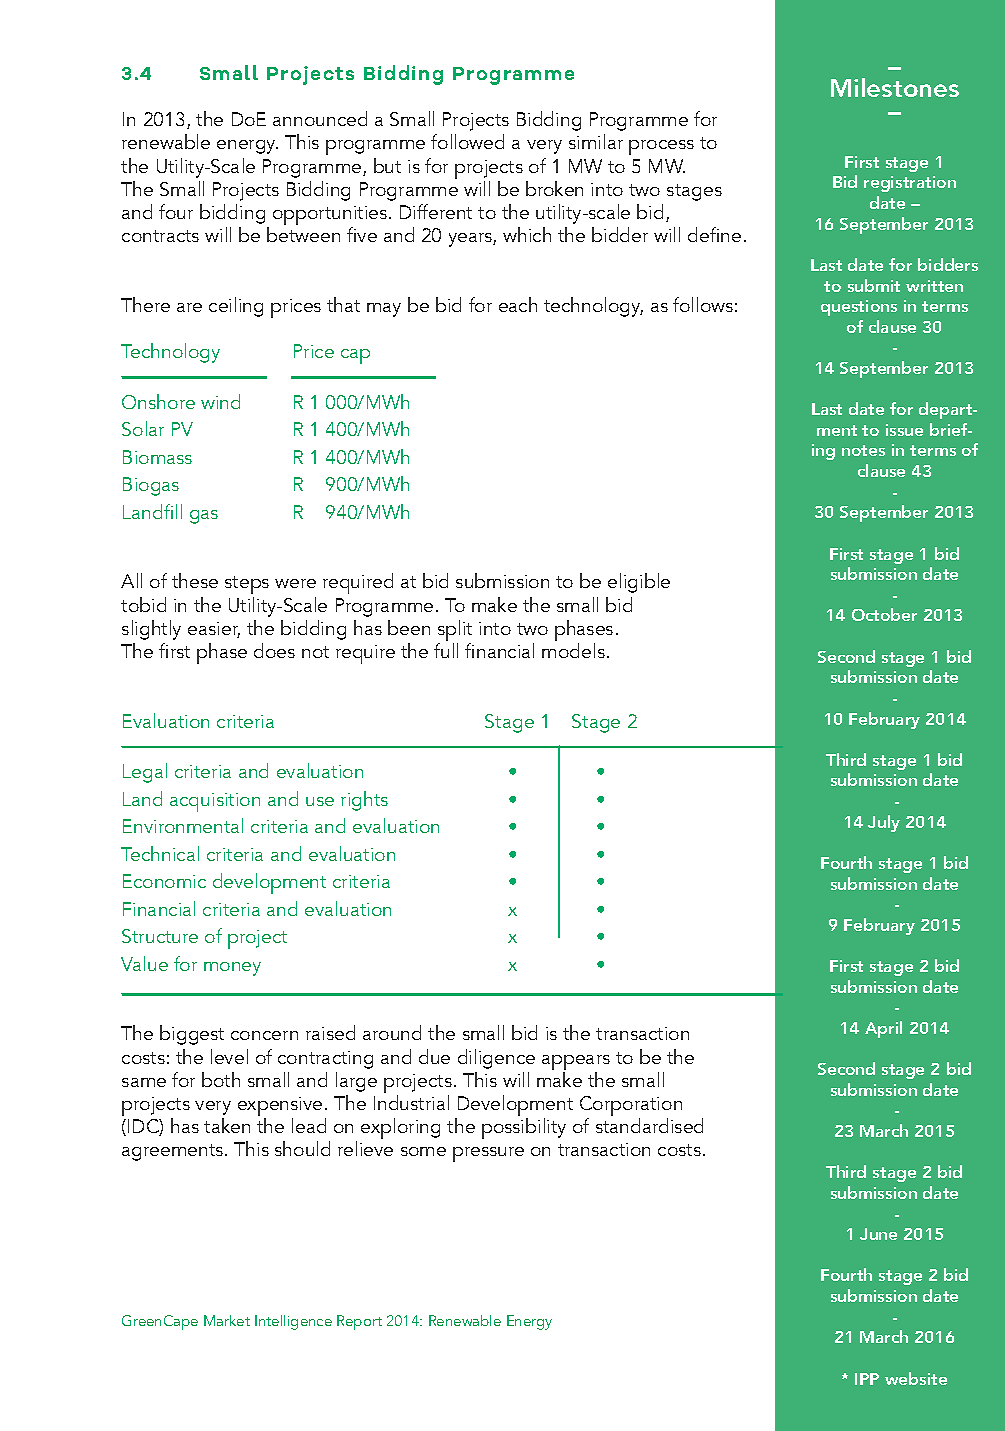  What do you see at coordinates (359, 1322) in the image?
I see `Report` at bounding box center [359, 1322].
